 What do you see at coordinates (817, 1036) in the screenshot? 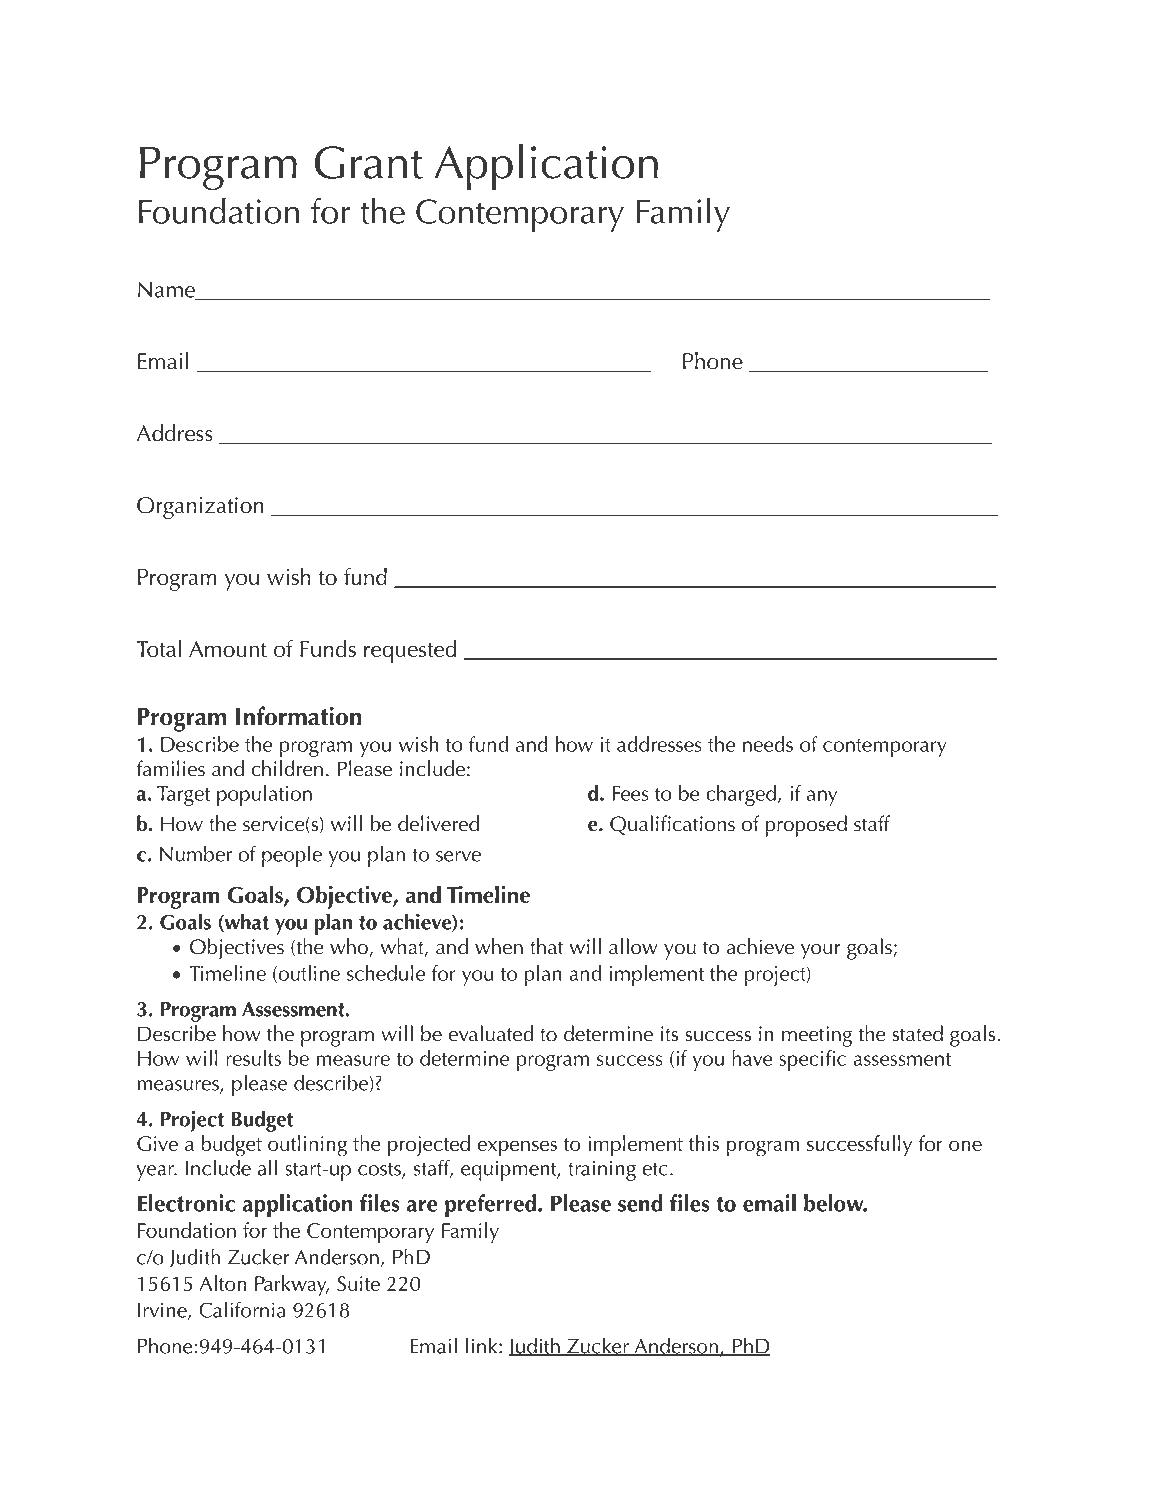
I see `meeting` at bounding box center [817, 1036].
